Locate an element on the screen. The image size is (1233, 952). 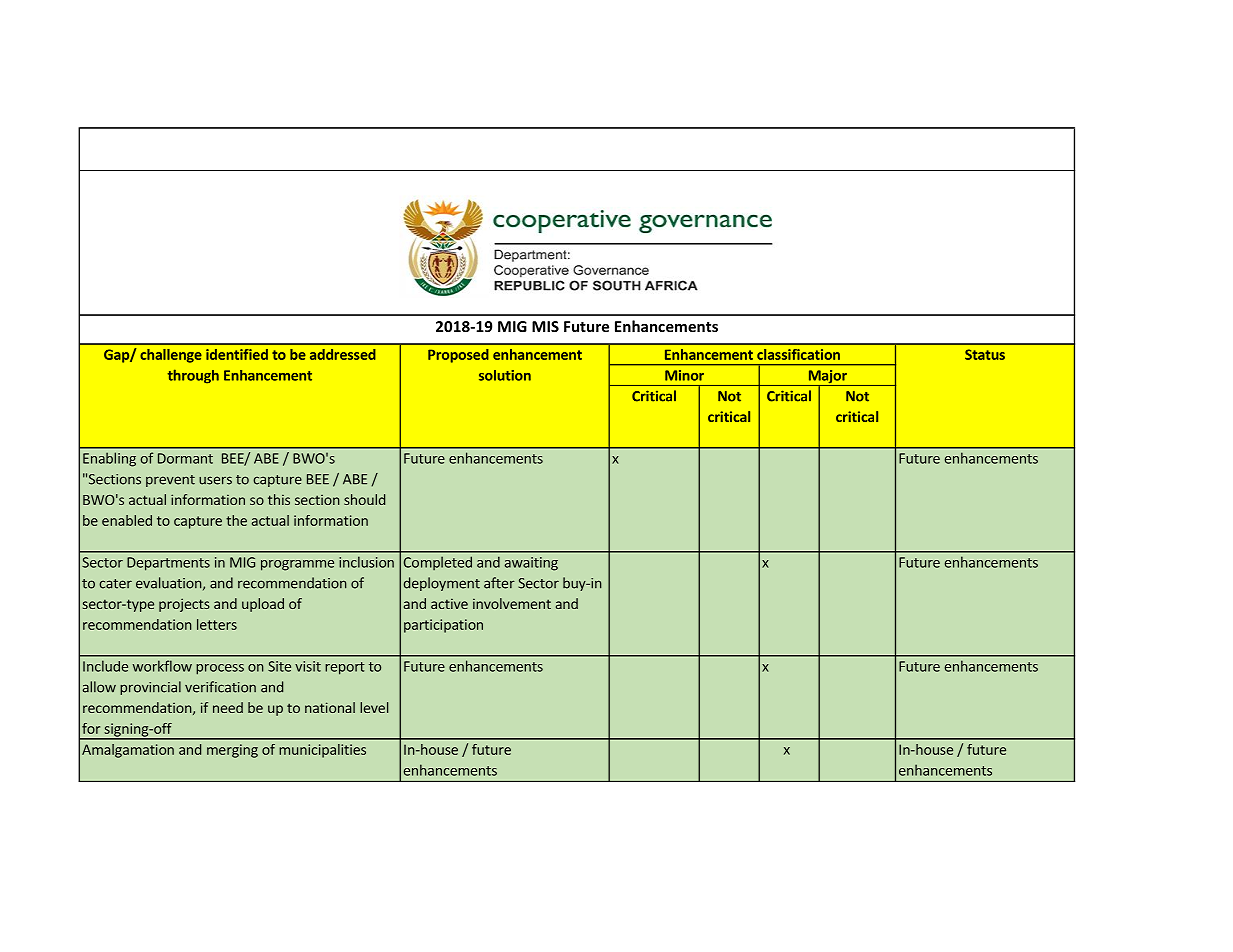
users is located at coordinates (215, 480).
